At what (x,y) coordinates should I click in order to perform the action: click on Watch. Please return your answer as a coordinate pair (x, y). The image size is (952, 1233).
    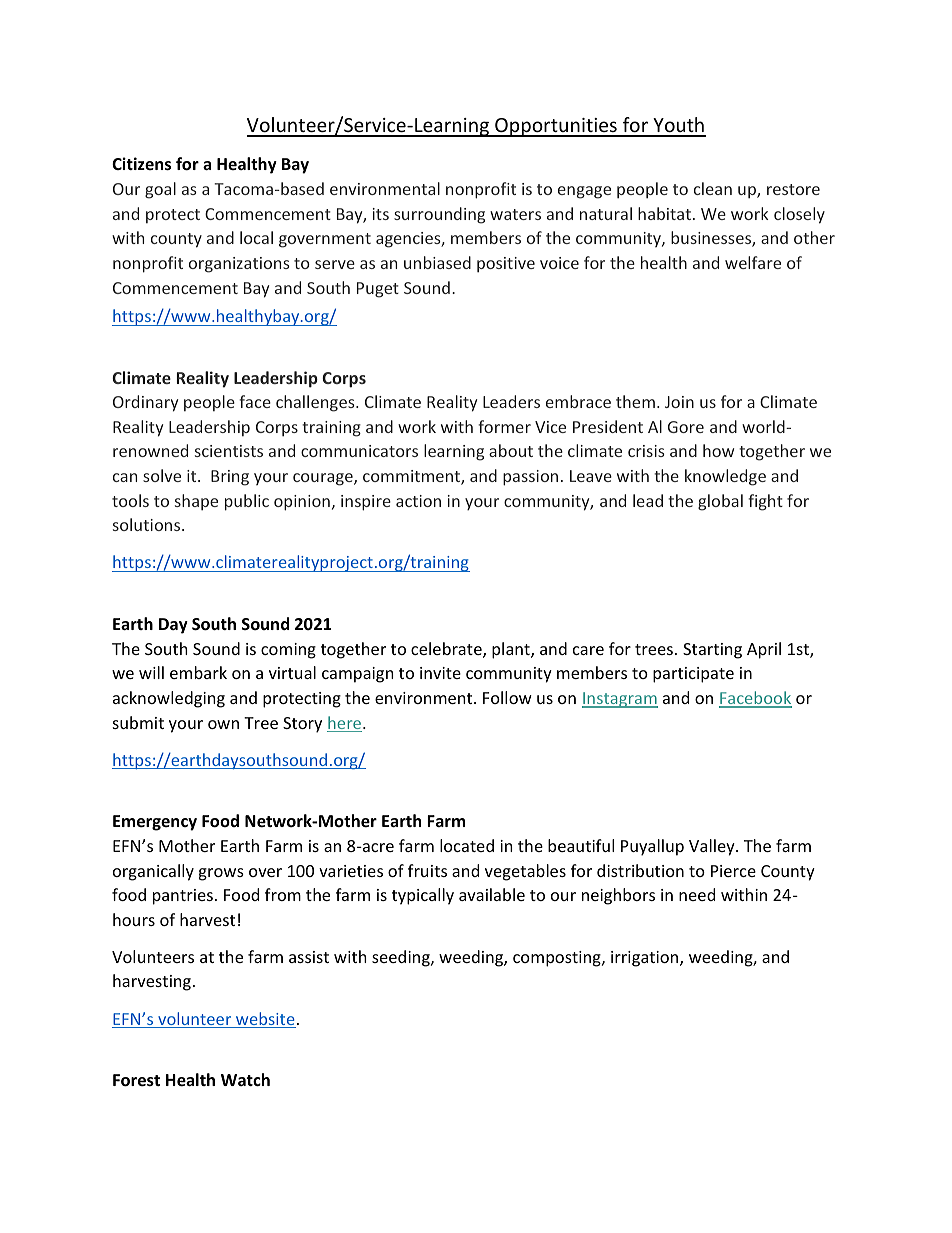
    Looking at the image, I should click on (245, 1079).
